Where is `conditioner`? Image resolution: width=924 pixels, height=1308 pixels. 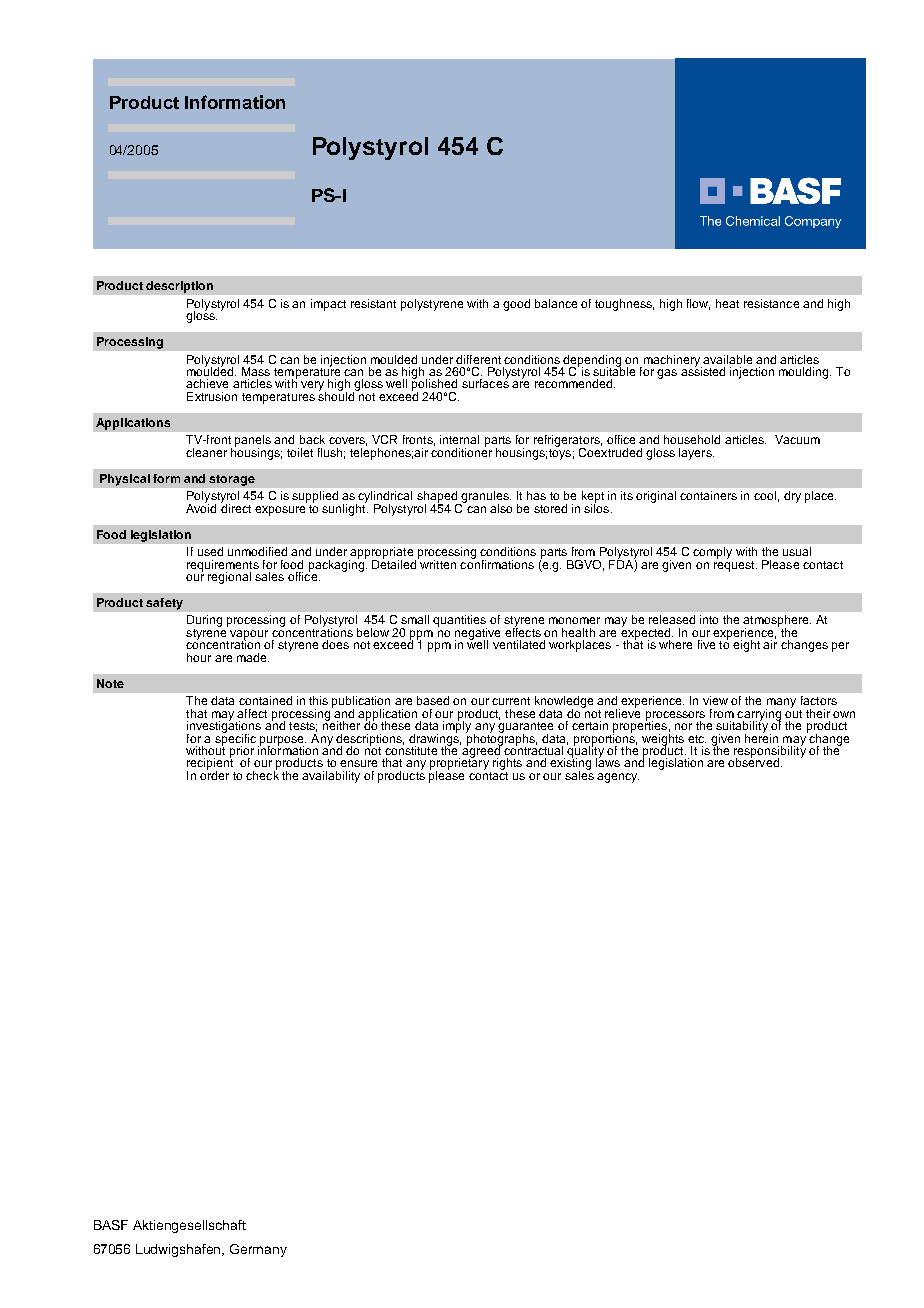
conditioner is located at coordinates (461, 451).
